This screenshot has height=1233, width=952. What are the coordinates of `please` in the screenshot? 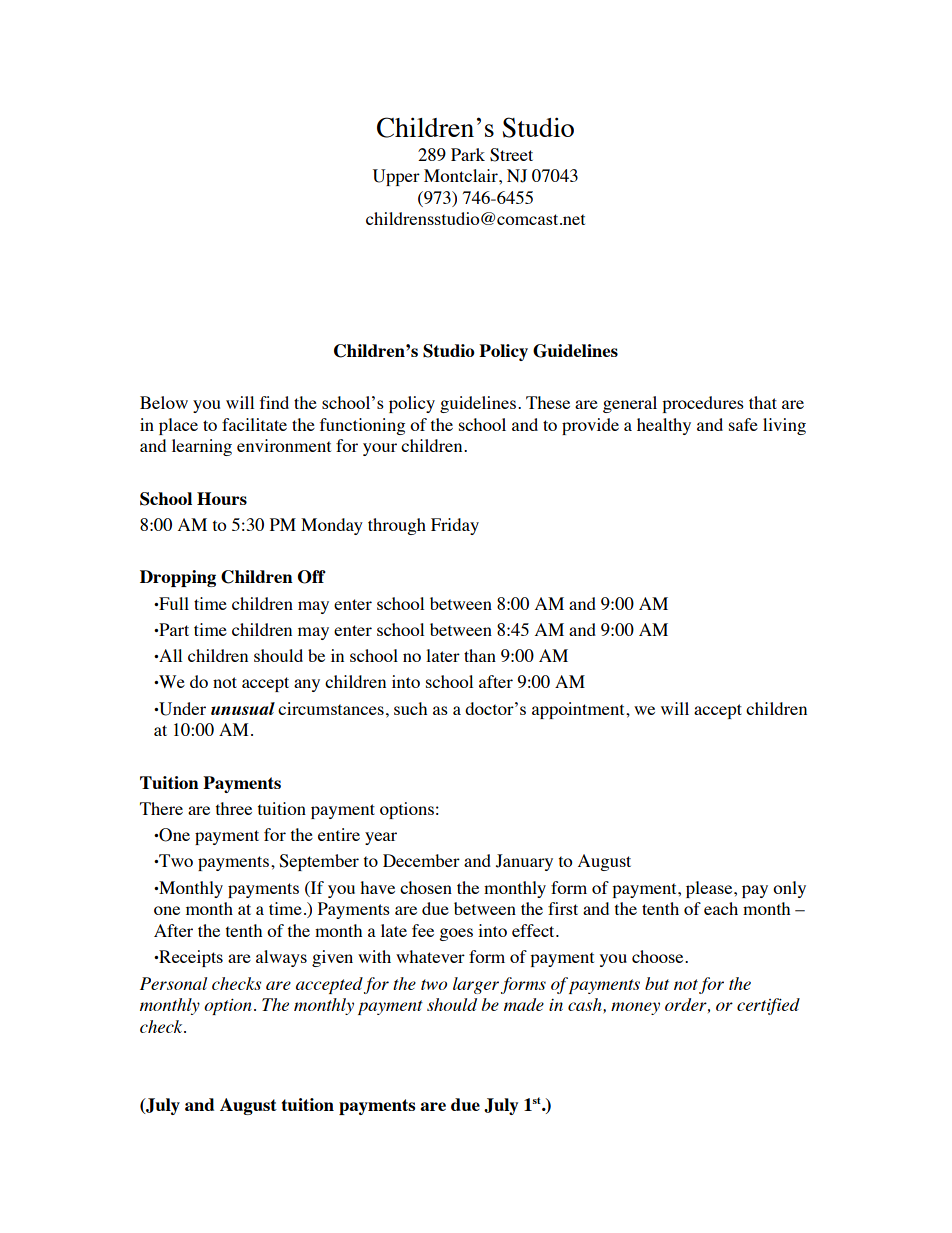 It's located at (710, 889).
